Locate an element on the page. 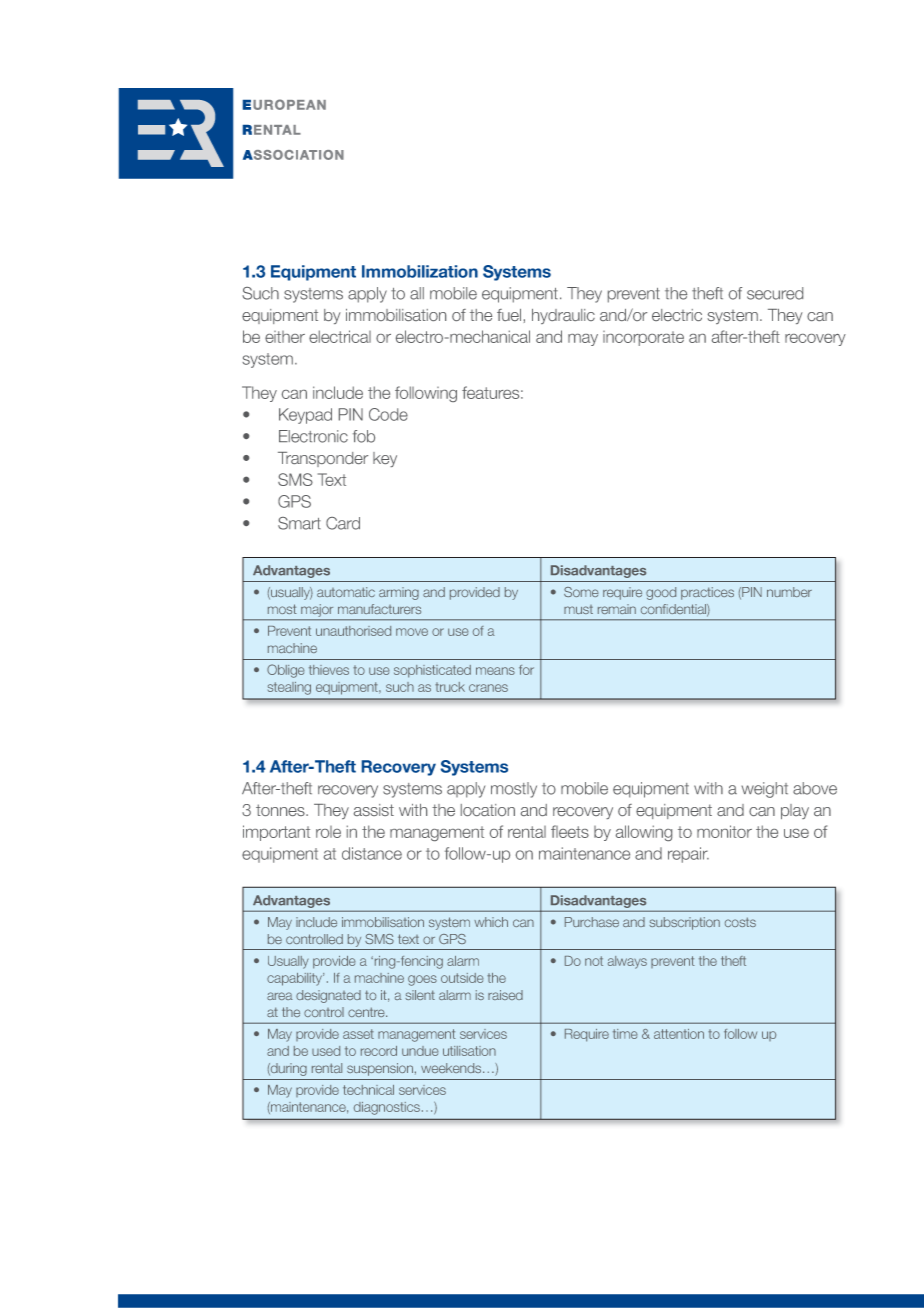 This document has height=1308, width=924. number is located at coordinates (789, 592).
